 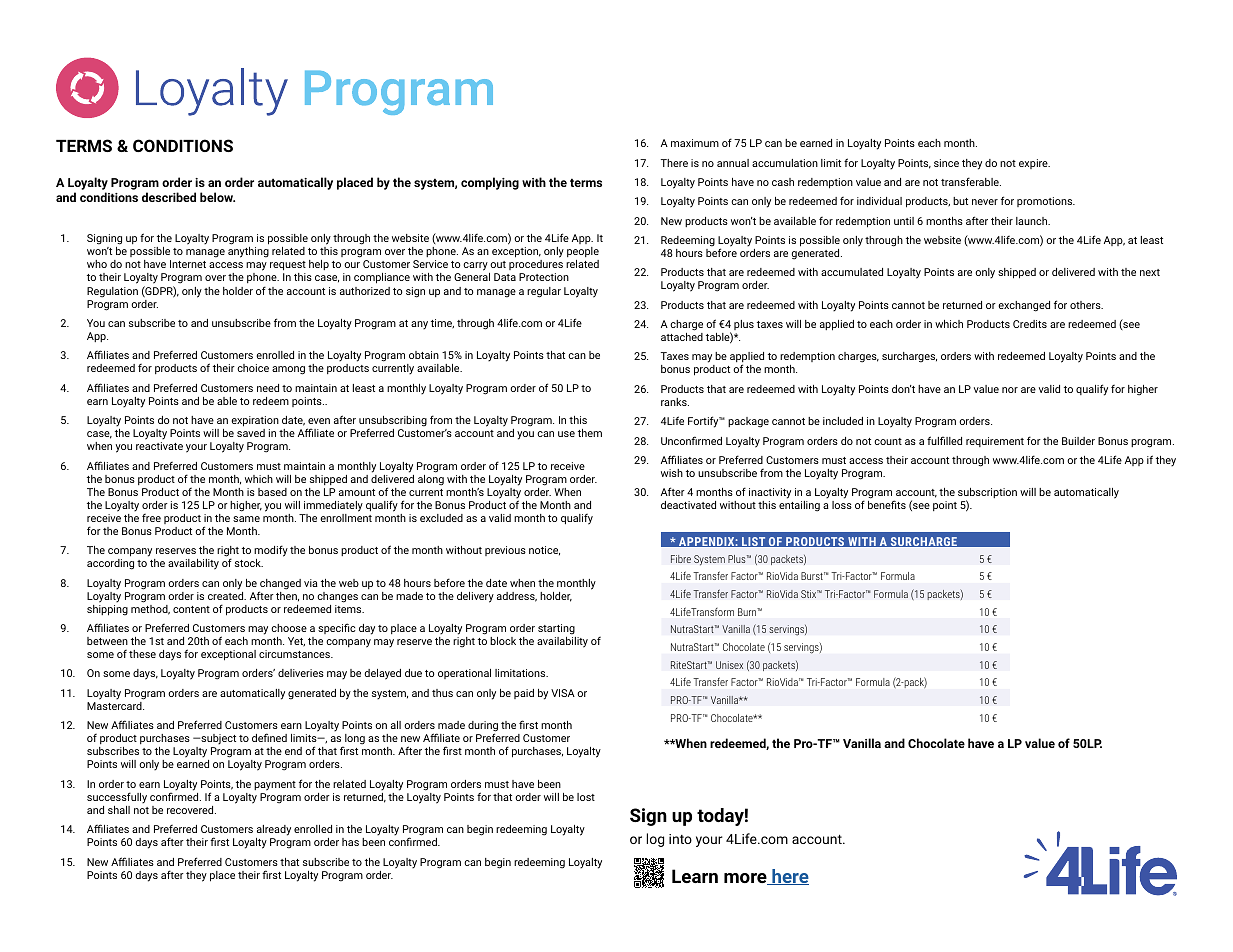 What do you see at coordinates (987, 494) in the document?
I see `subscription` at bounding box center [987, 494].
